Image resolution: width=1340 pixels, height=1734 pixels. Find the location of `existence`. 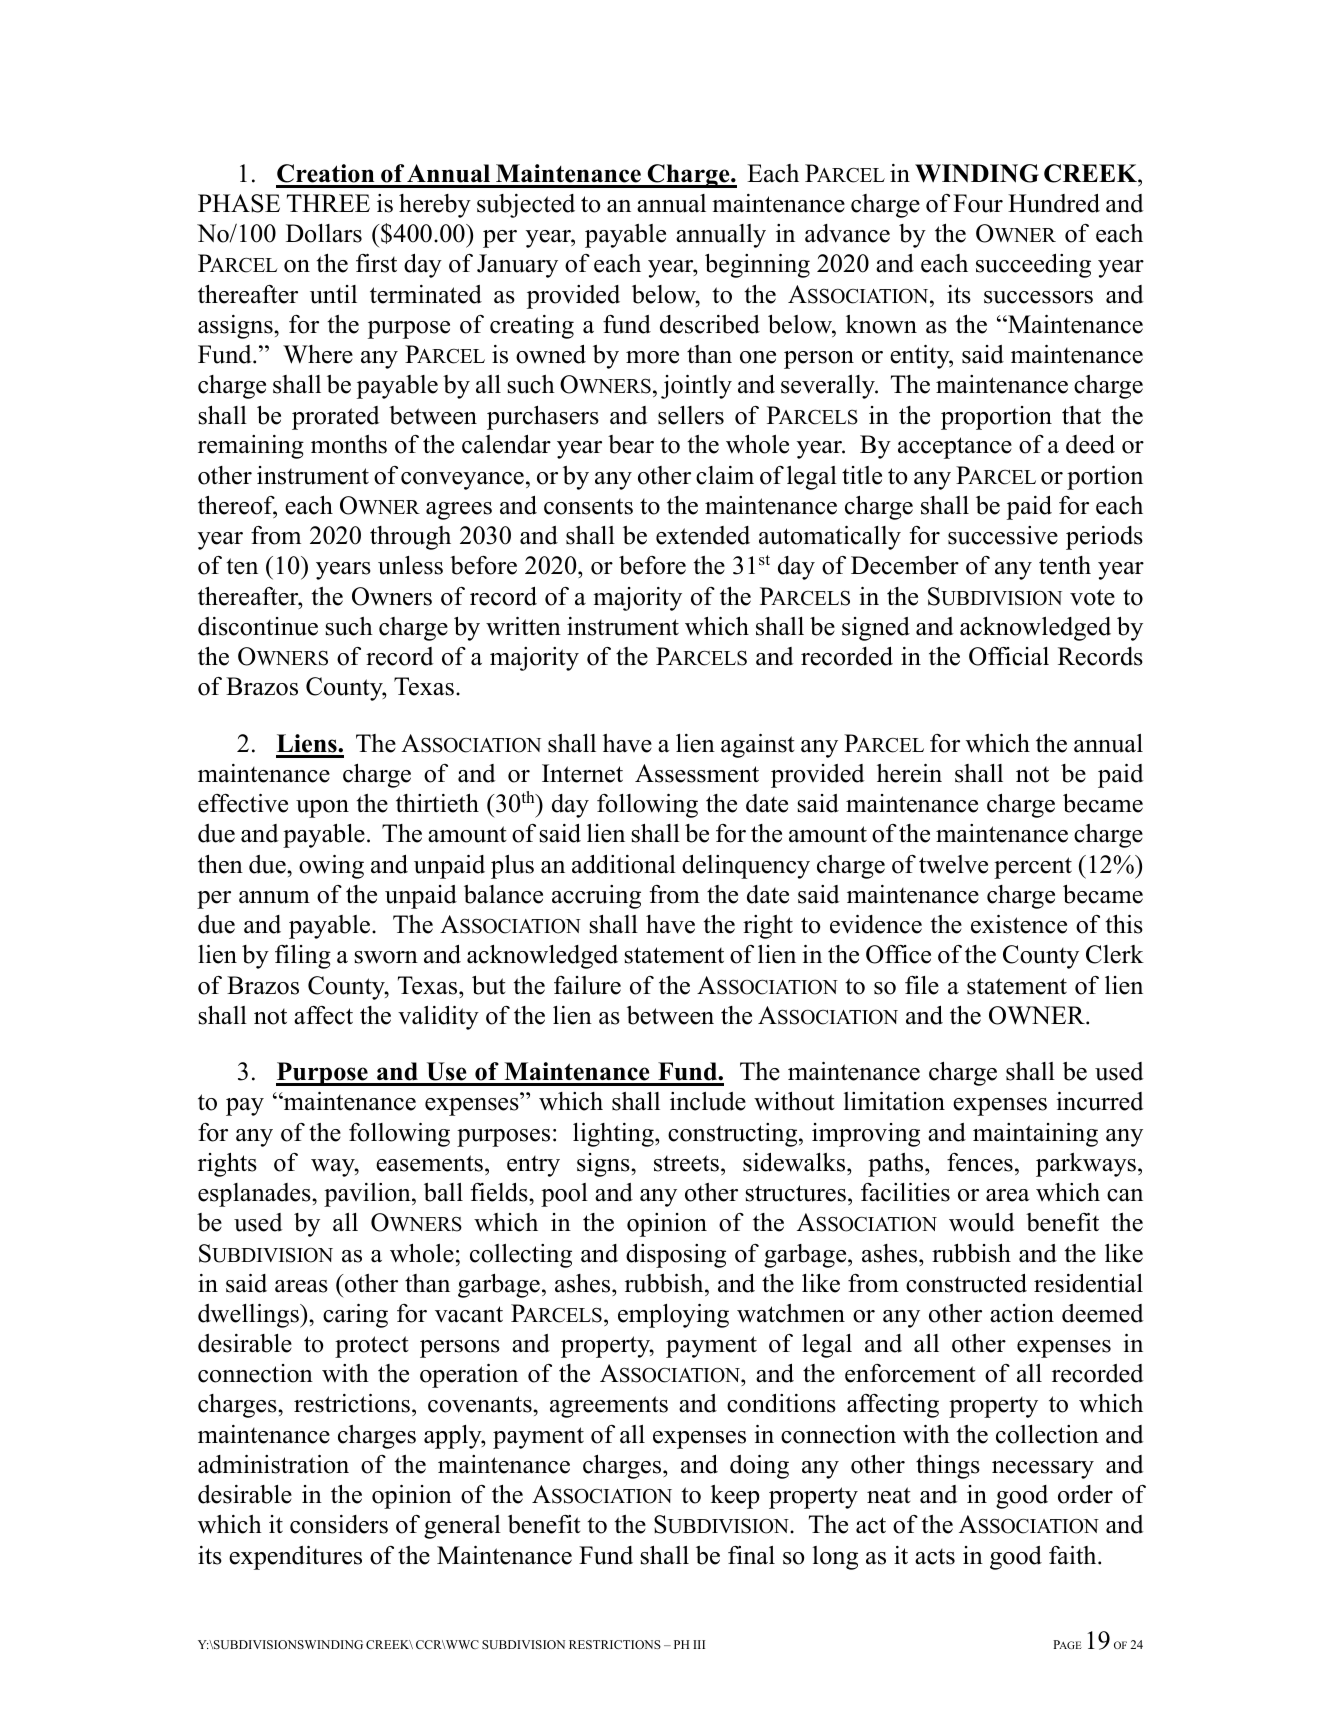

existence is located at coordinates (1019, 924).
